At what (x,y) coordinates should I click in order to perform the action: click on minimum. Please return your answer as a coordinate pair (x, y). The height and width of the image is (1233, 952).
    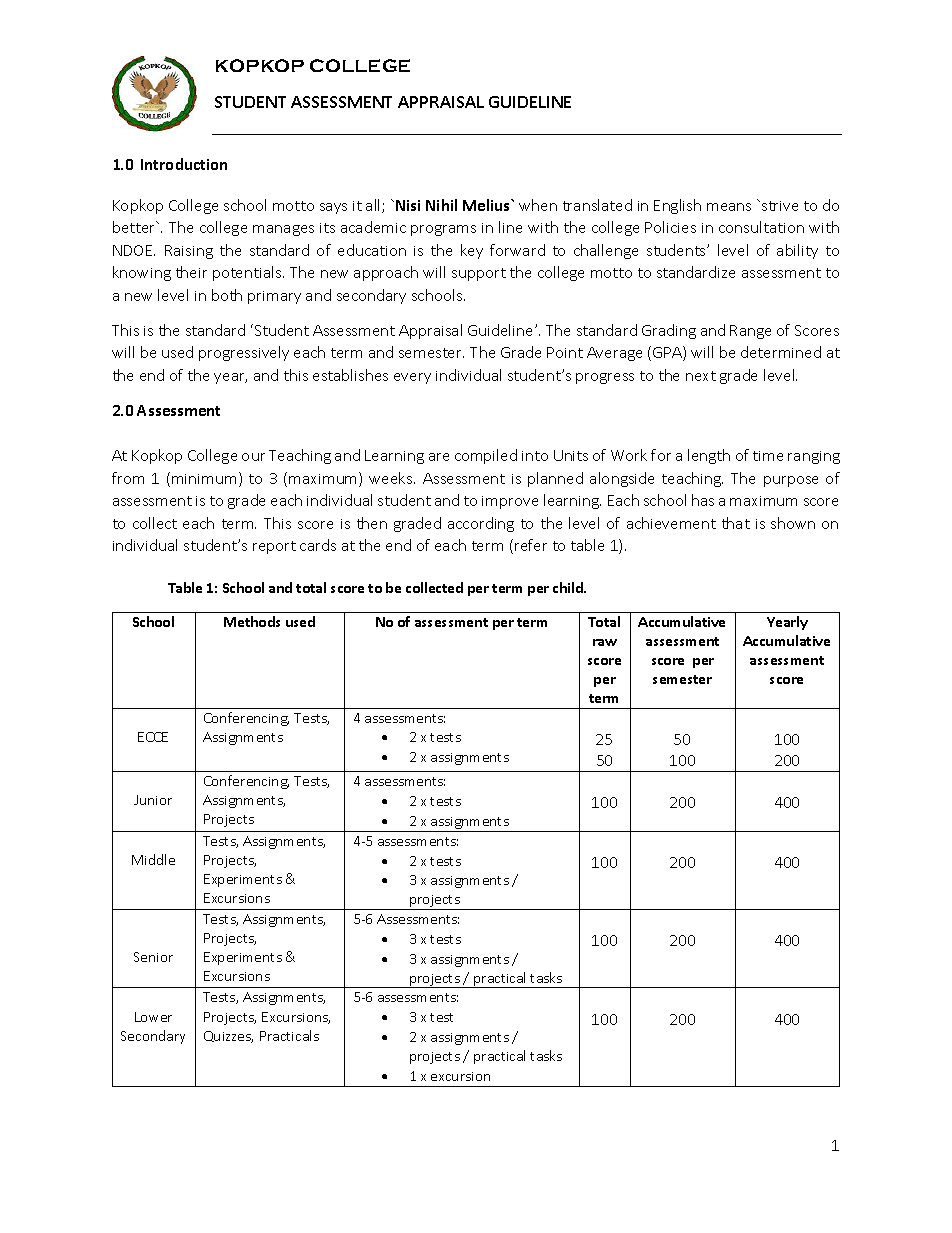
    Looking at the image, I should click on (204, 479).
